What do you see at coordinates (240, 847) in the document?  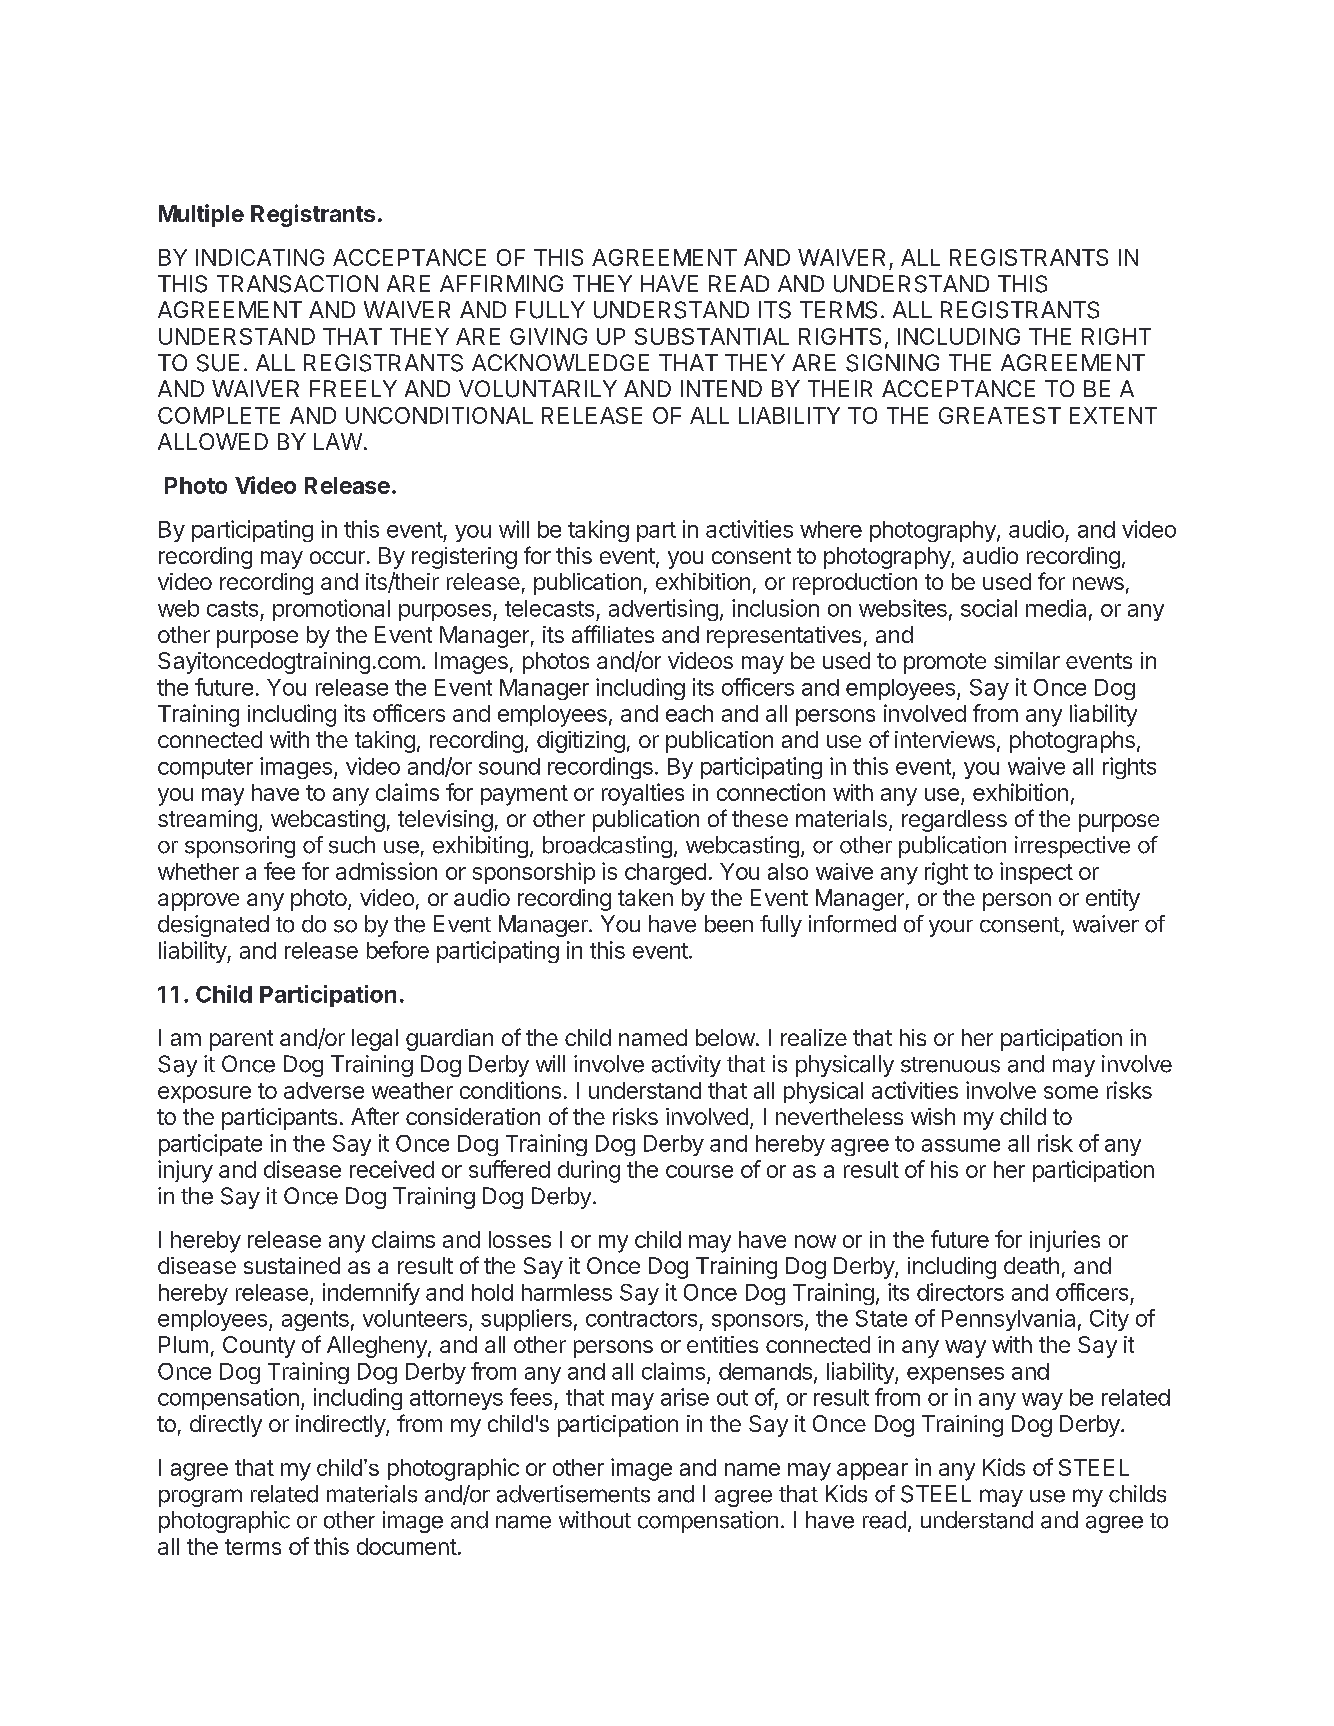 I see `sponsoring` at bounding box center [240, 847].
